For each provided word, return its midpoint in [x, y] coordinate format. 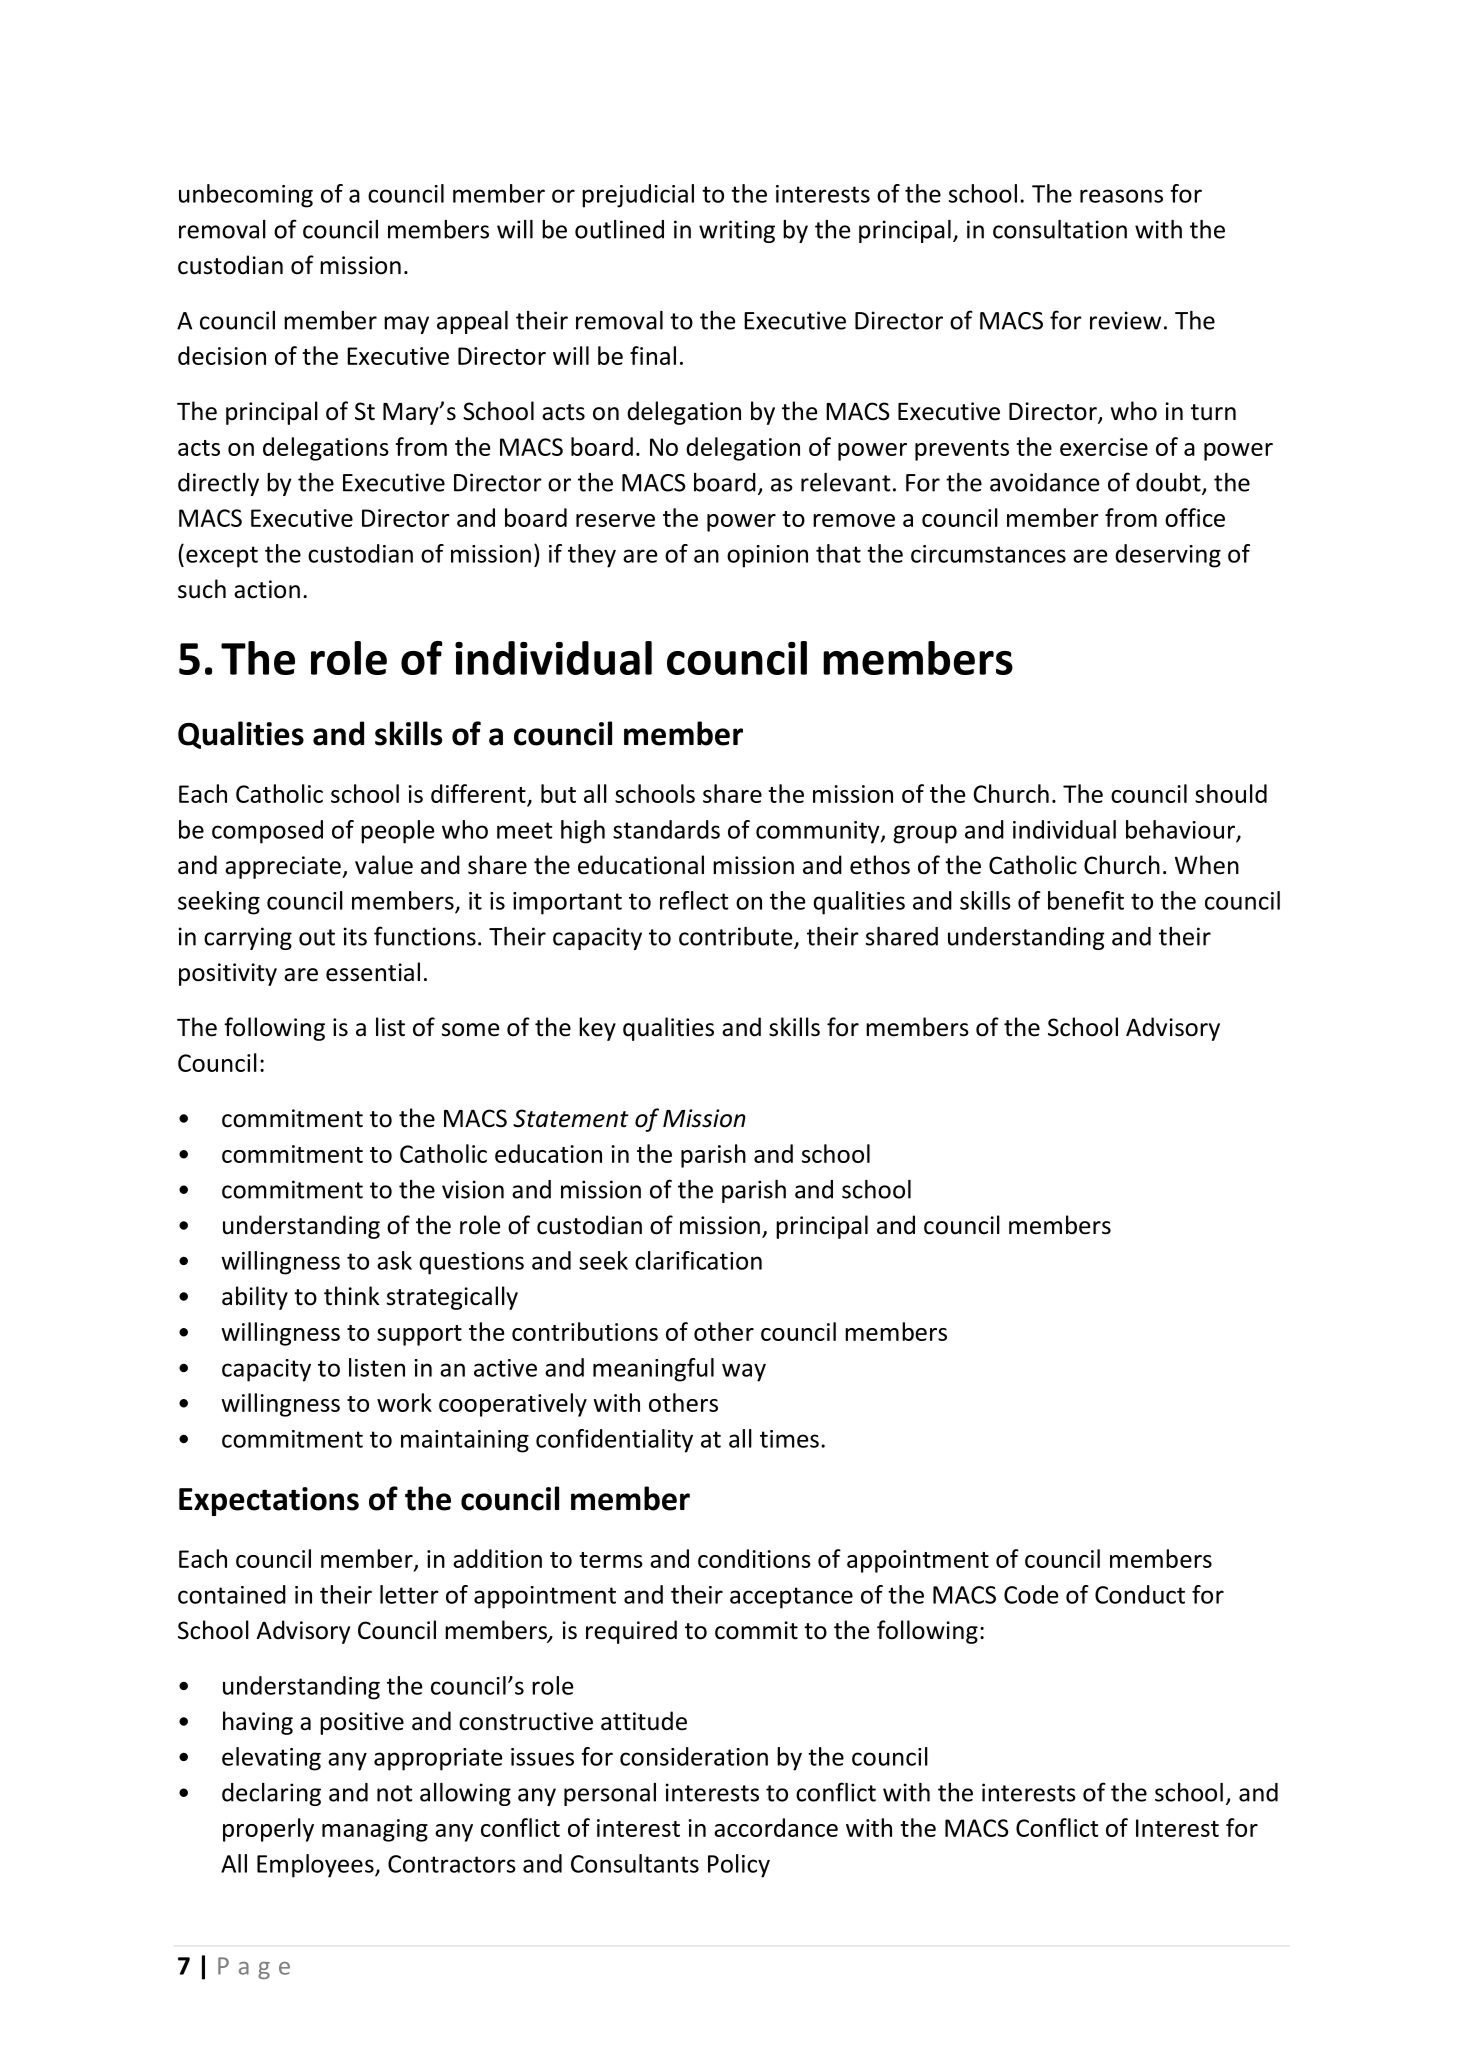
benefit [1086, 900]
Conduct [1140, 1594]
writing [737, 231]
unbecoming [246, 196]
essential [373, 972]
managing [375, 1830]
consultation [1060, 229]
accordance [776, 1827]
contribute [737, 937]
